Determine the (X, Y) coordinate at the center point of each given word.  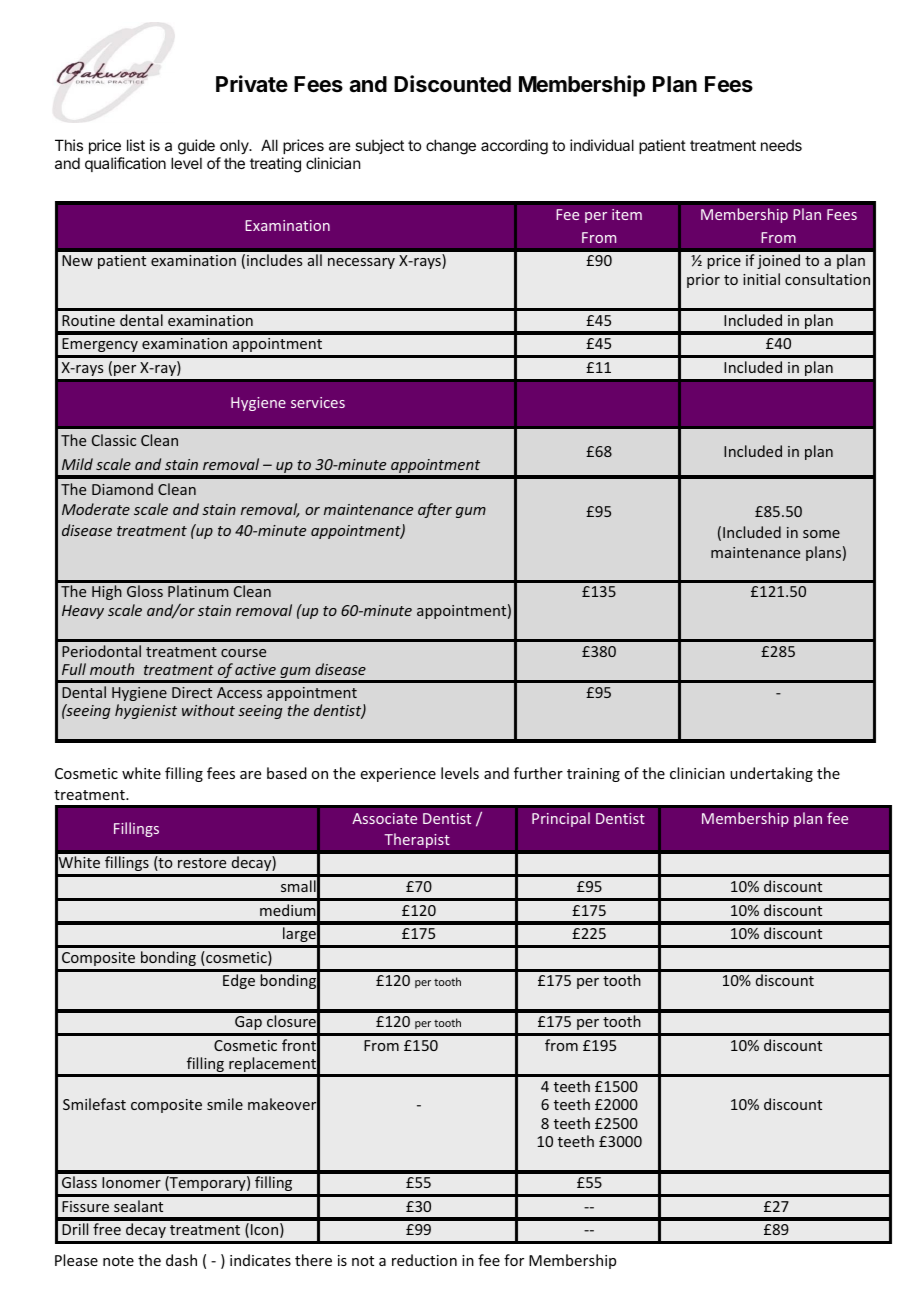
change (451, 147)
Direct (192, 692)
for (514, 1260)
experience (398, 775)
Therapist (417, 840)
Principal (561, 819)
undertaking (771, 774)
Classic (114, 440)
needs (781, 145)
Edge (239, 981)
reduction (424, 1260)
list (136, 145)
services (318, 402)
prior (703, 281)
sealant (138, 1206)
